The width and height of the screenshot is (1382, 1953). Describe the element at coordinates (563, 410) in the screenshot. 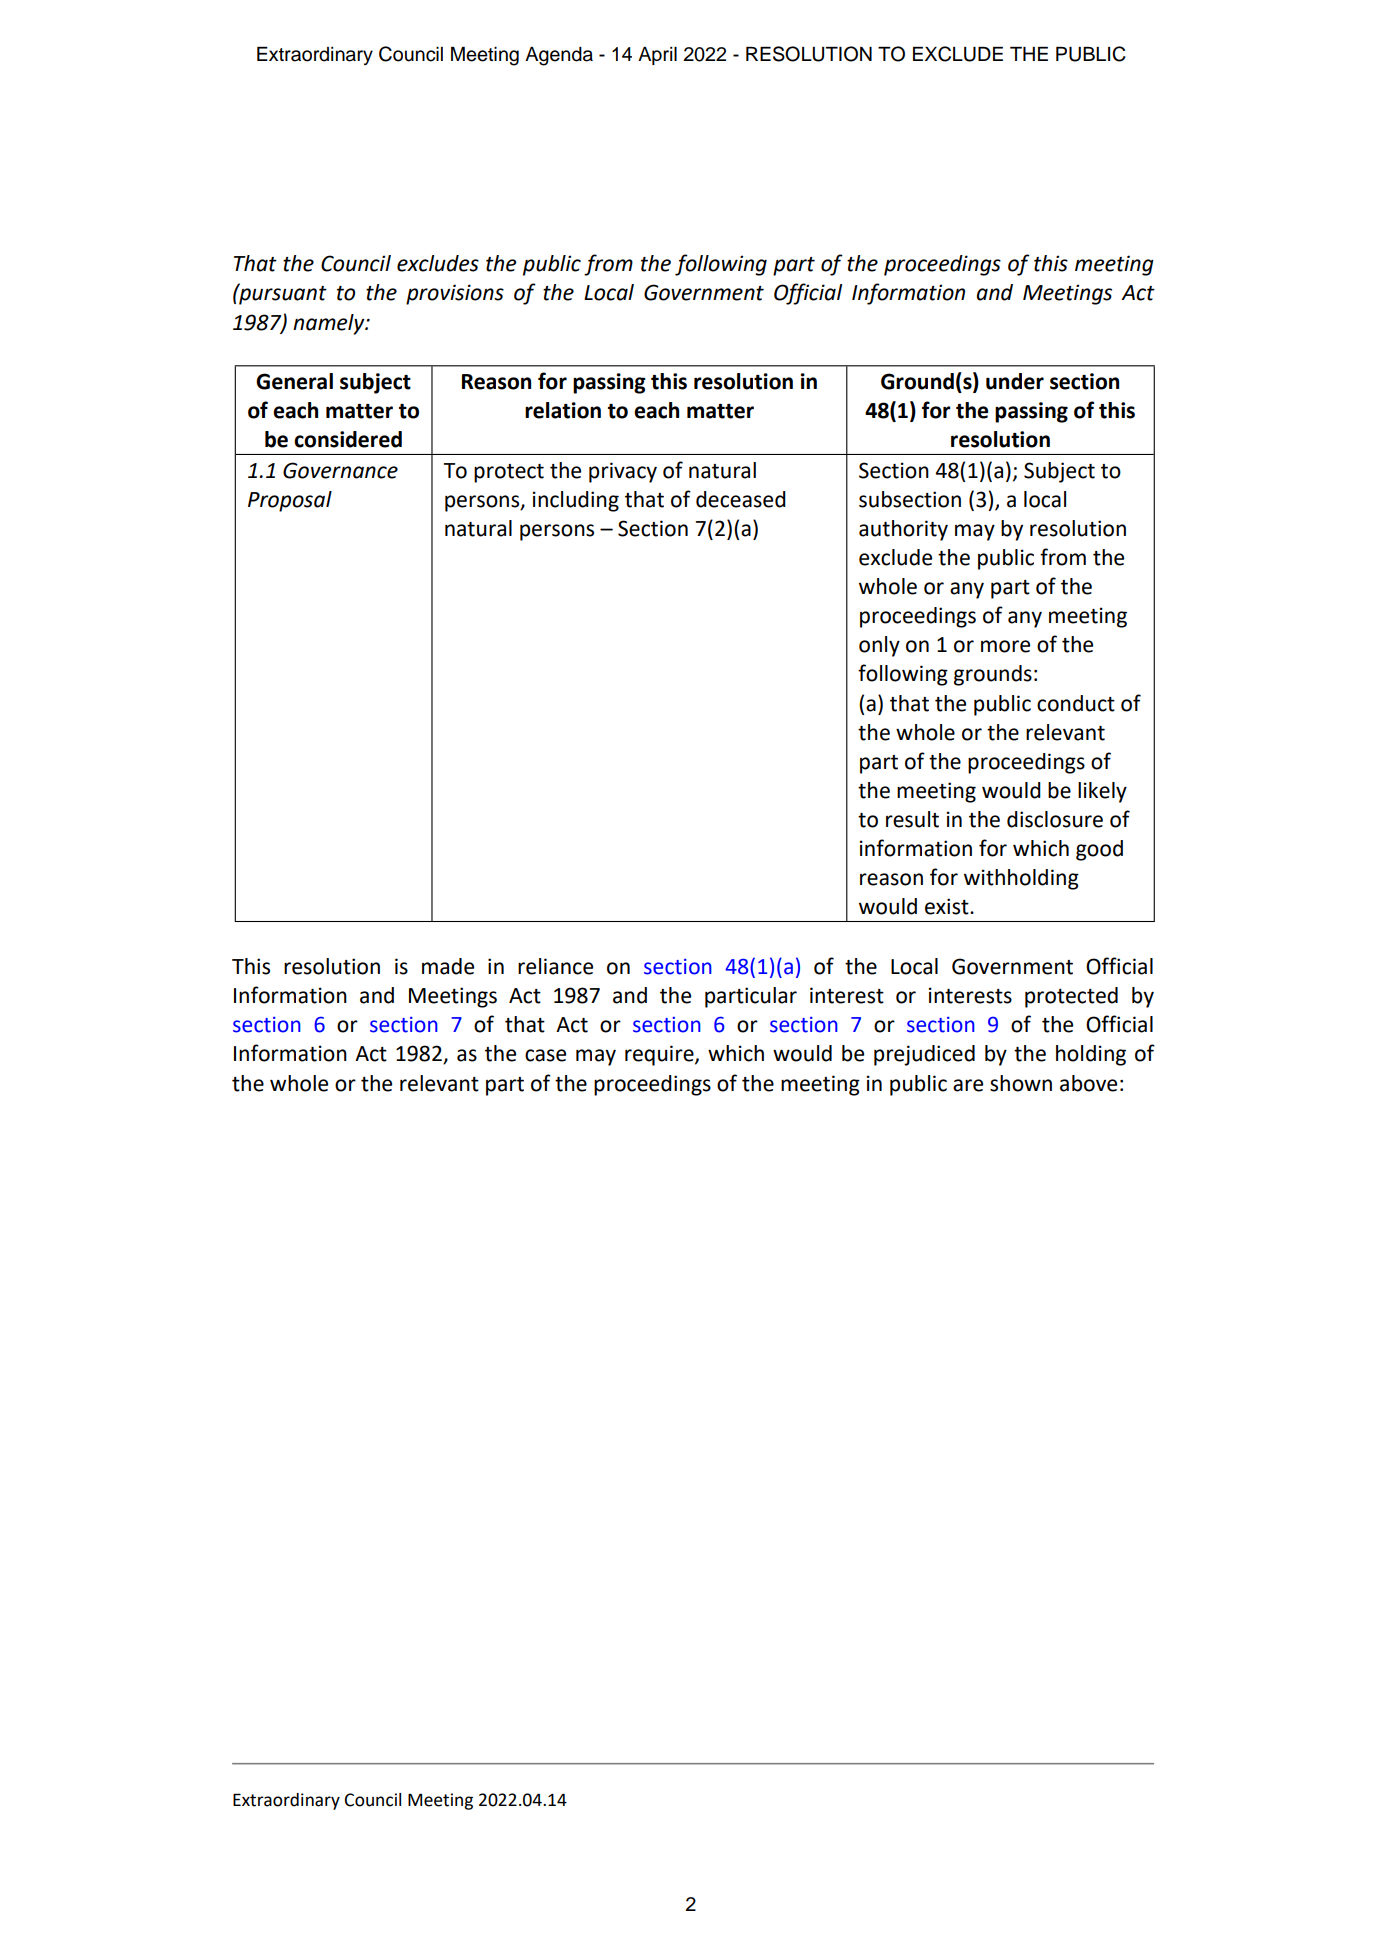

I see `relation` at that location.
